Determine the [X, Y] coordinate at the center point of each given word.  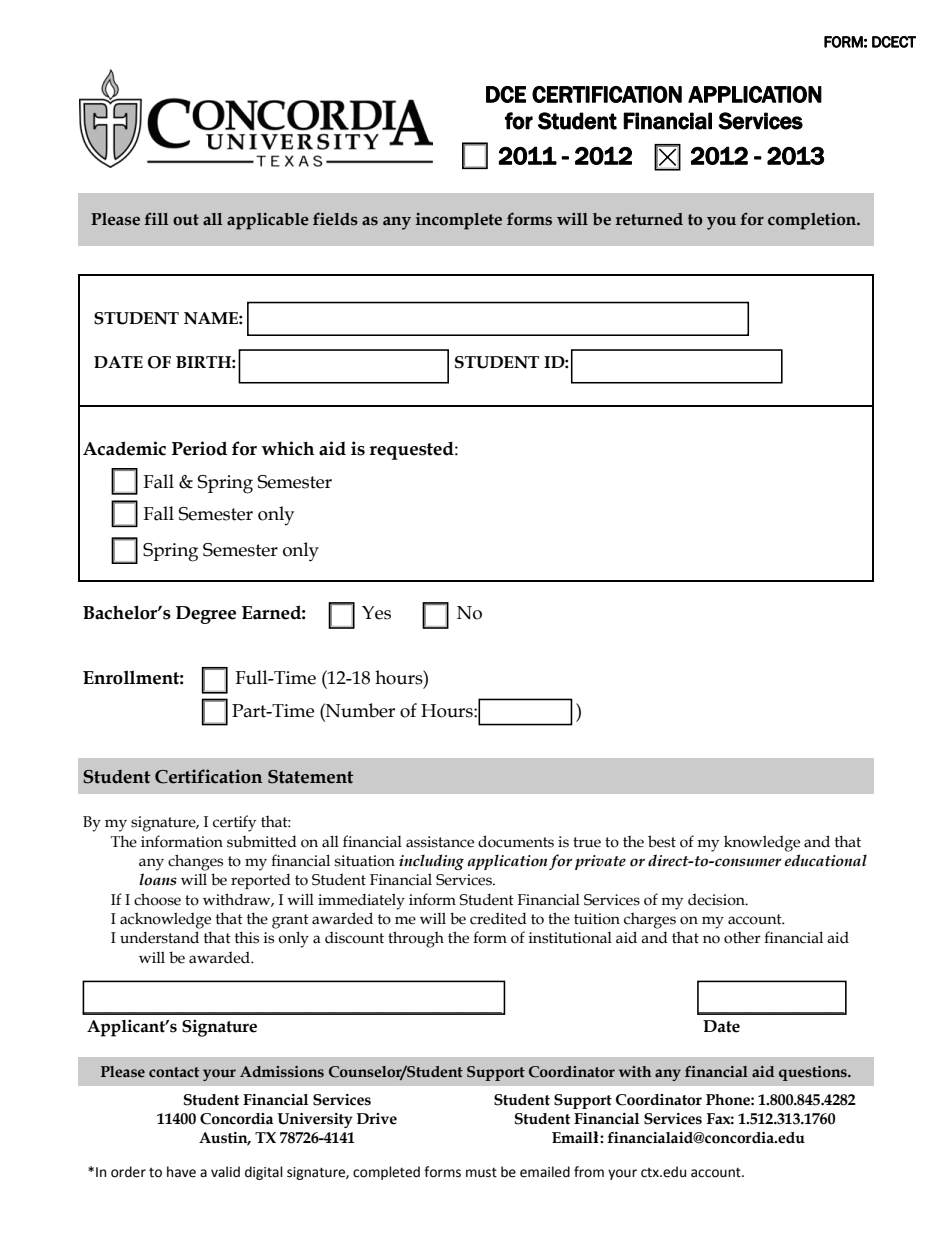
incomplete [459, 221]
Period [199, 448]
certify [234, 823]
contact [174, 1072]
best [662, 841]
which [287, 448]
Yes [376, 613]
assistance [440, 842]
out [186, 220]
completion [813, 221]
